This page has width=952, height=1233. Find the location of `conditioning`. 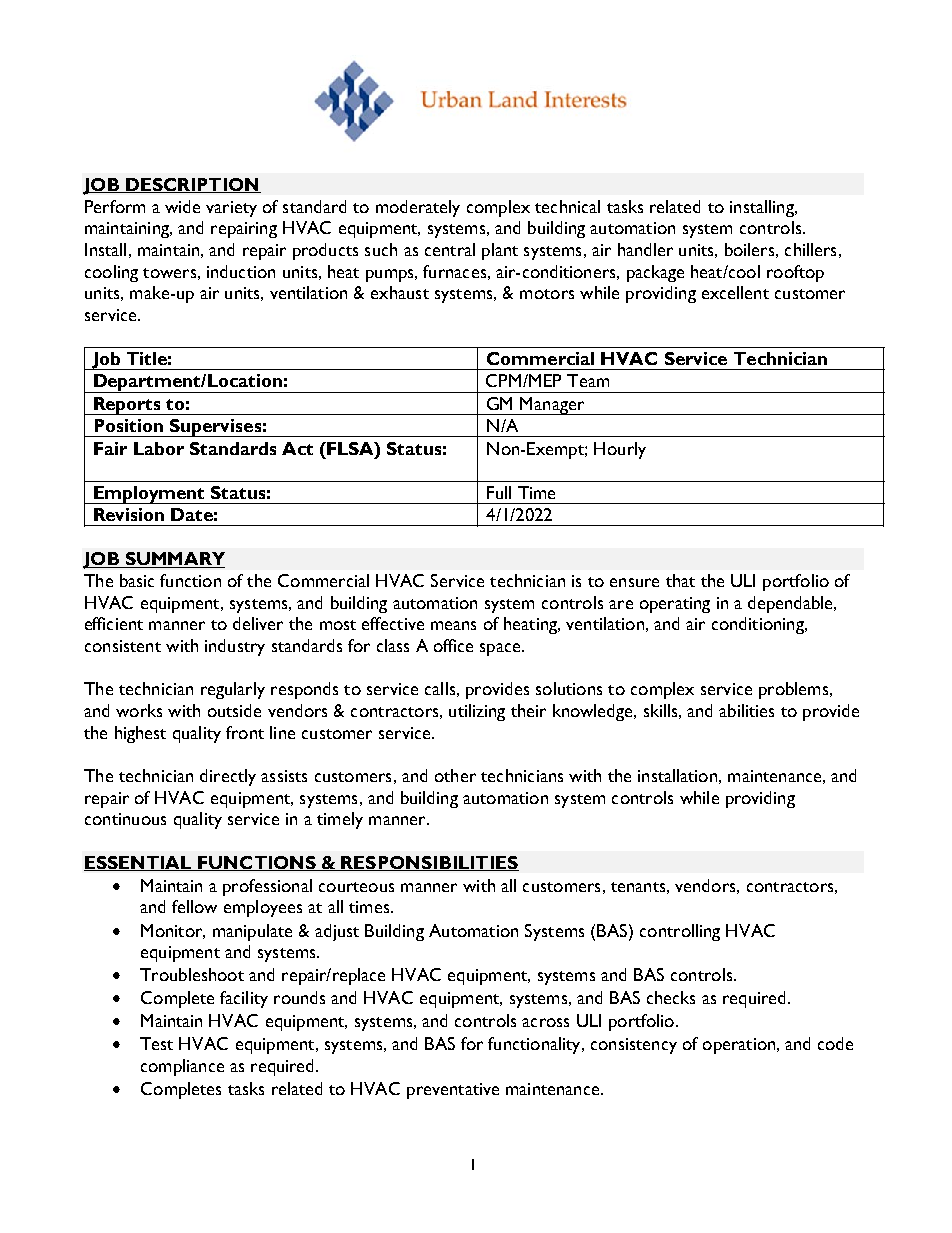

conditioning is located at coordinates (759, 625).
